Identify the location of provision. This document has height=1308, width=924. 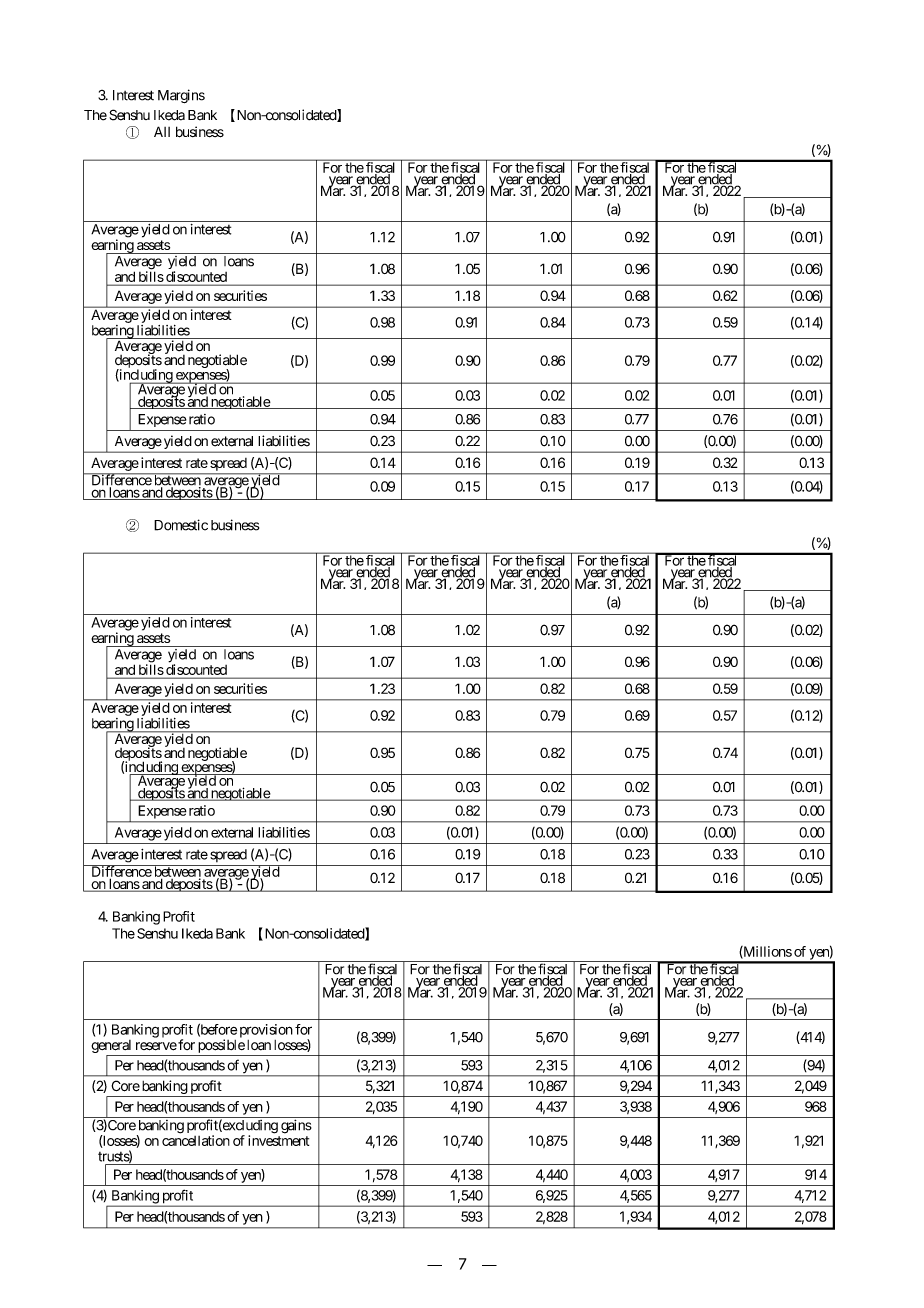
(266, 1031).
